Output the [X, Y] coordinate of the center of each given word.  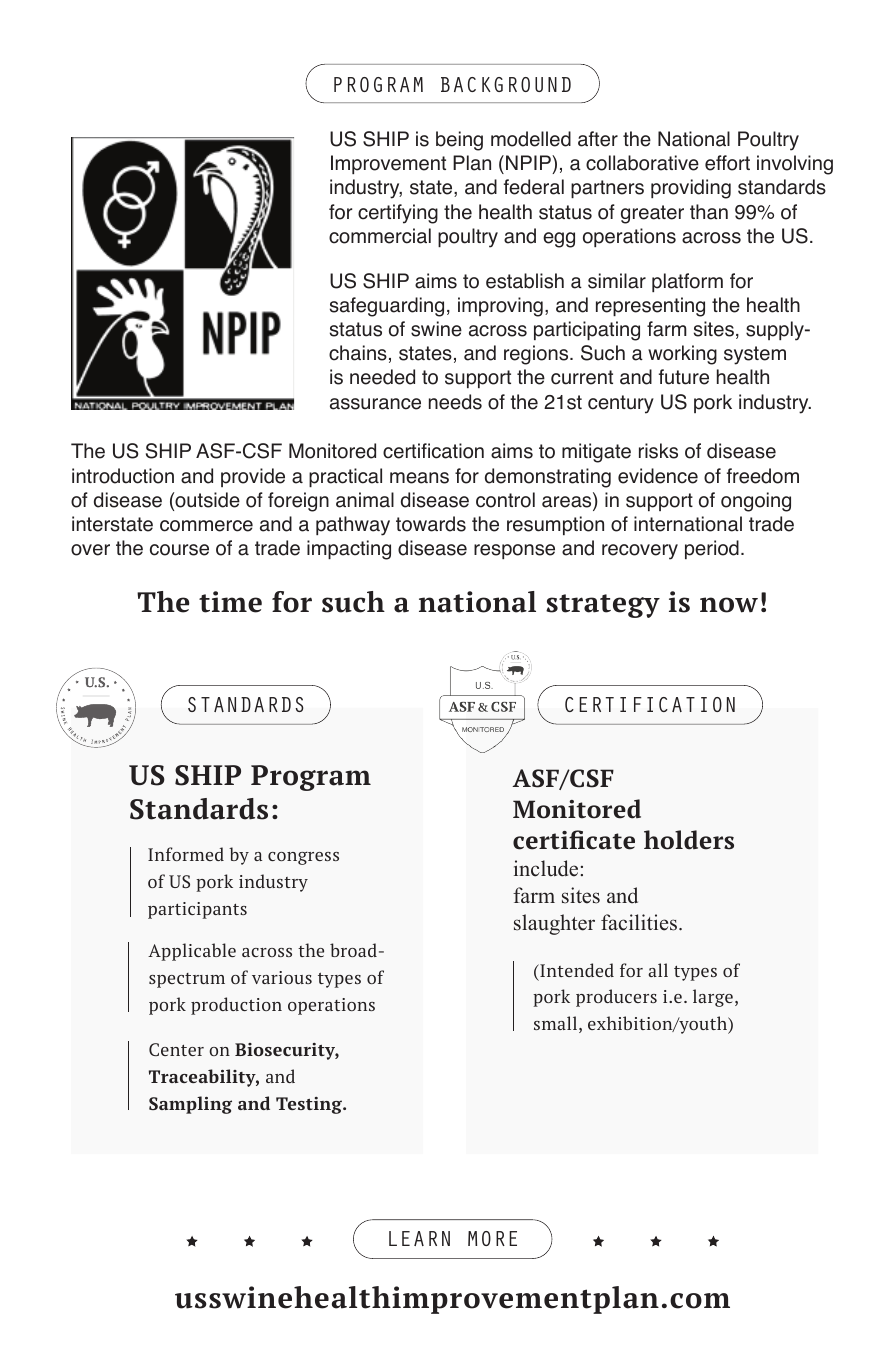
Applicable [192, 952]
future [684, 377]
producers [616, 998]
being [459, 141]
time [230, 602]
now [729, 605]
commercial [380, 236]
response [514, 551]
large [713, 998]
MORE [492, 1238]
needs [455, 402]
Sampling [190, 1105]
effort [727, 163]
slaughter [554, 924]
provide [253, 477]
